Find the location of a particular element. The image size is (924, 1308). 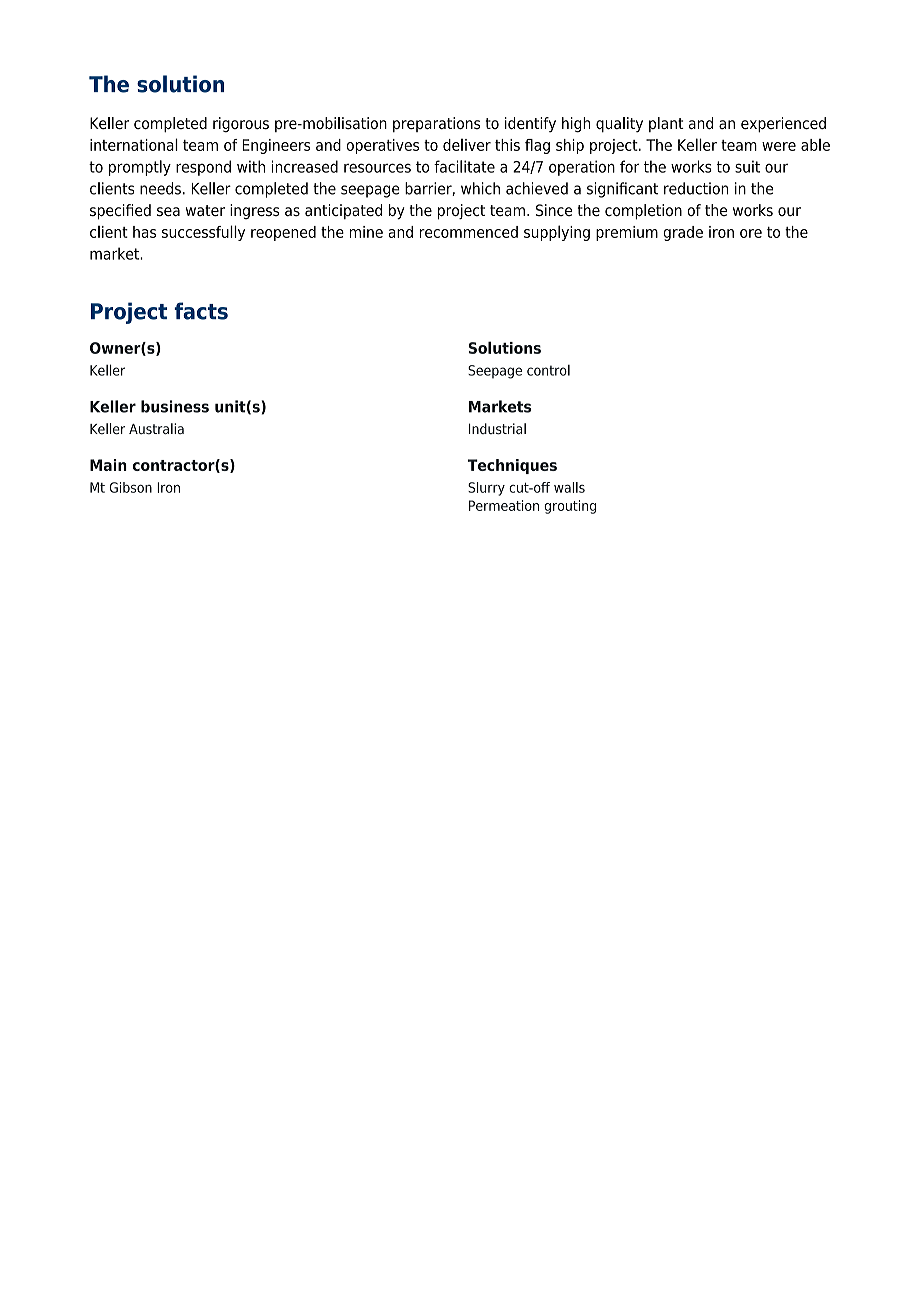

deliver is located at coordinates (467, 145).
